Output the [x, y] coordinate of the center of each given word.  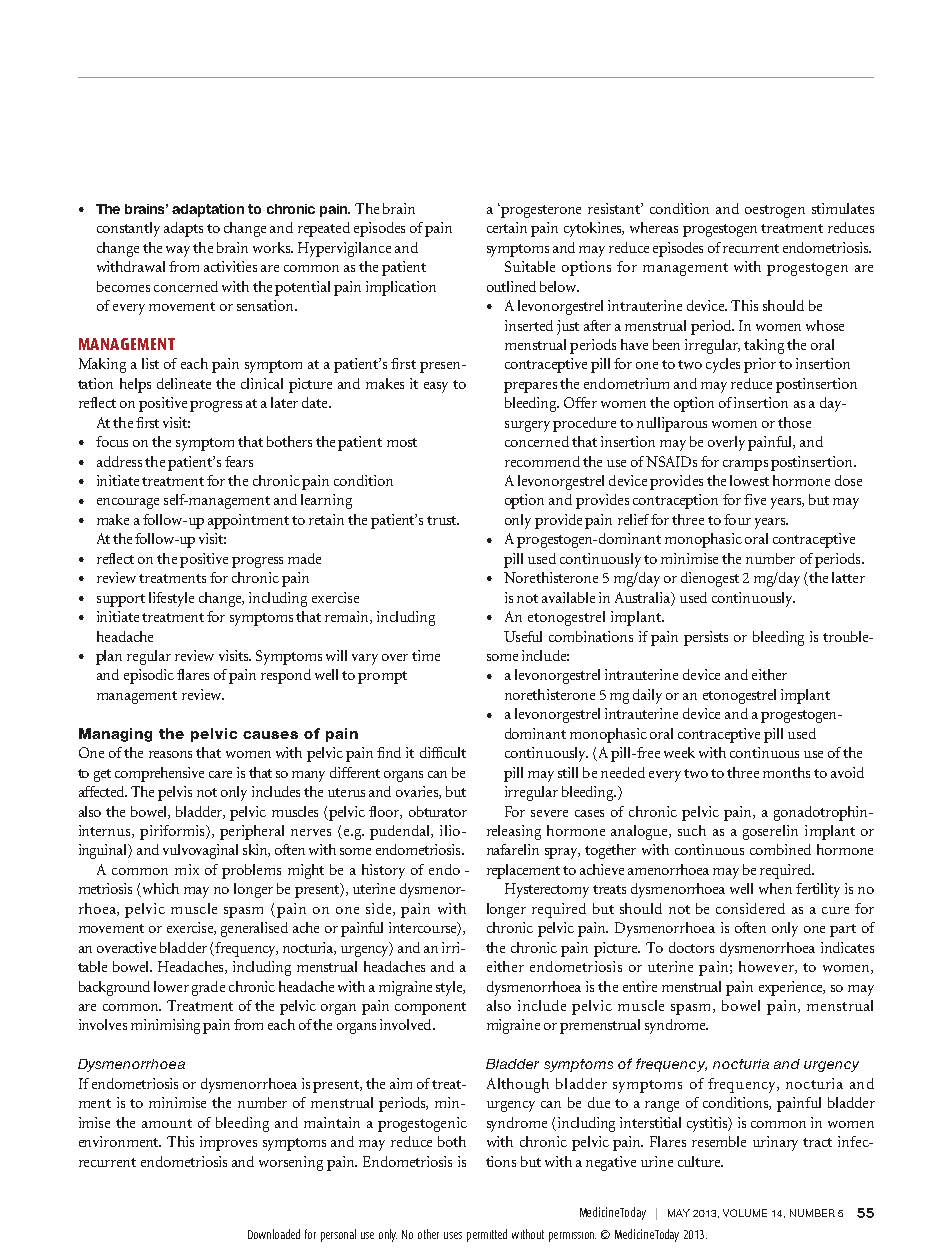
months [786, 772]
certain [507, 227]
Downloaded [274, 1234]
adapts [183, 229]
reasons [170, 754]
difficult [443, 752]
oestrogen [775, 211]
